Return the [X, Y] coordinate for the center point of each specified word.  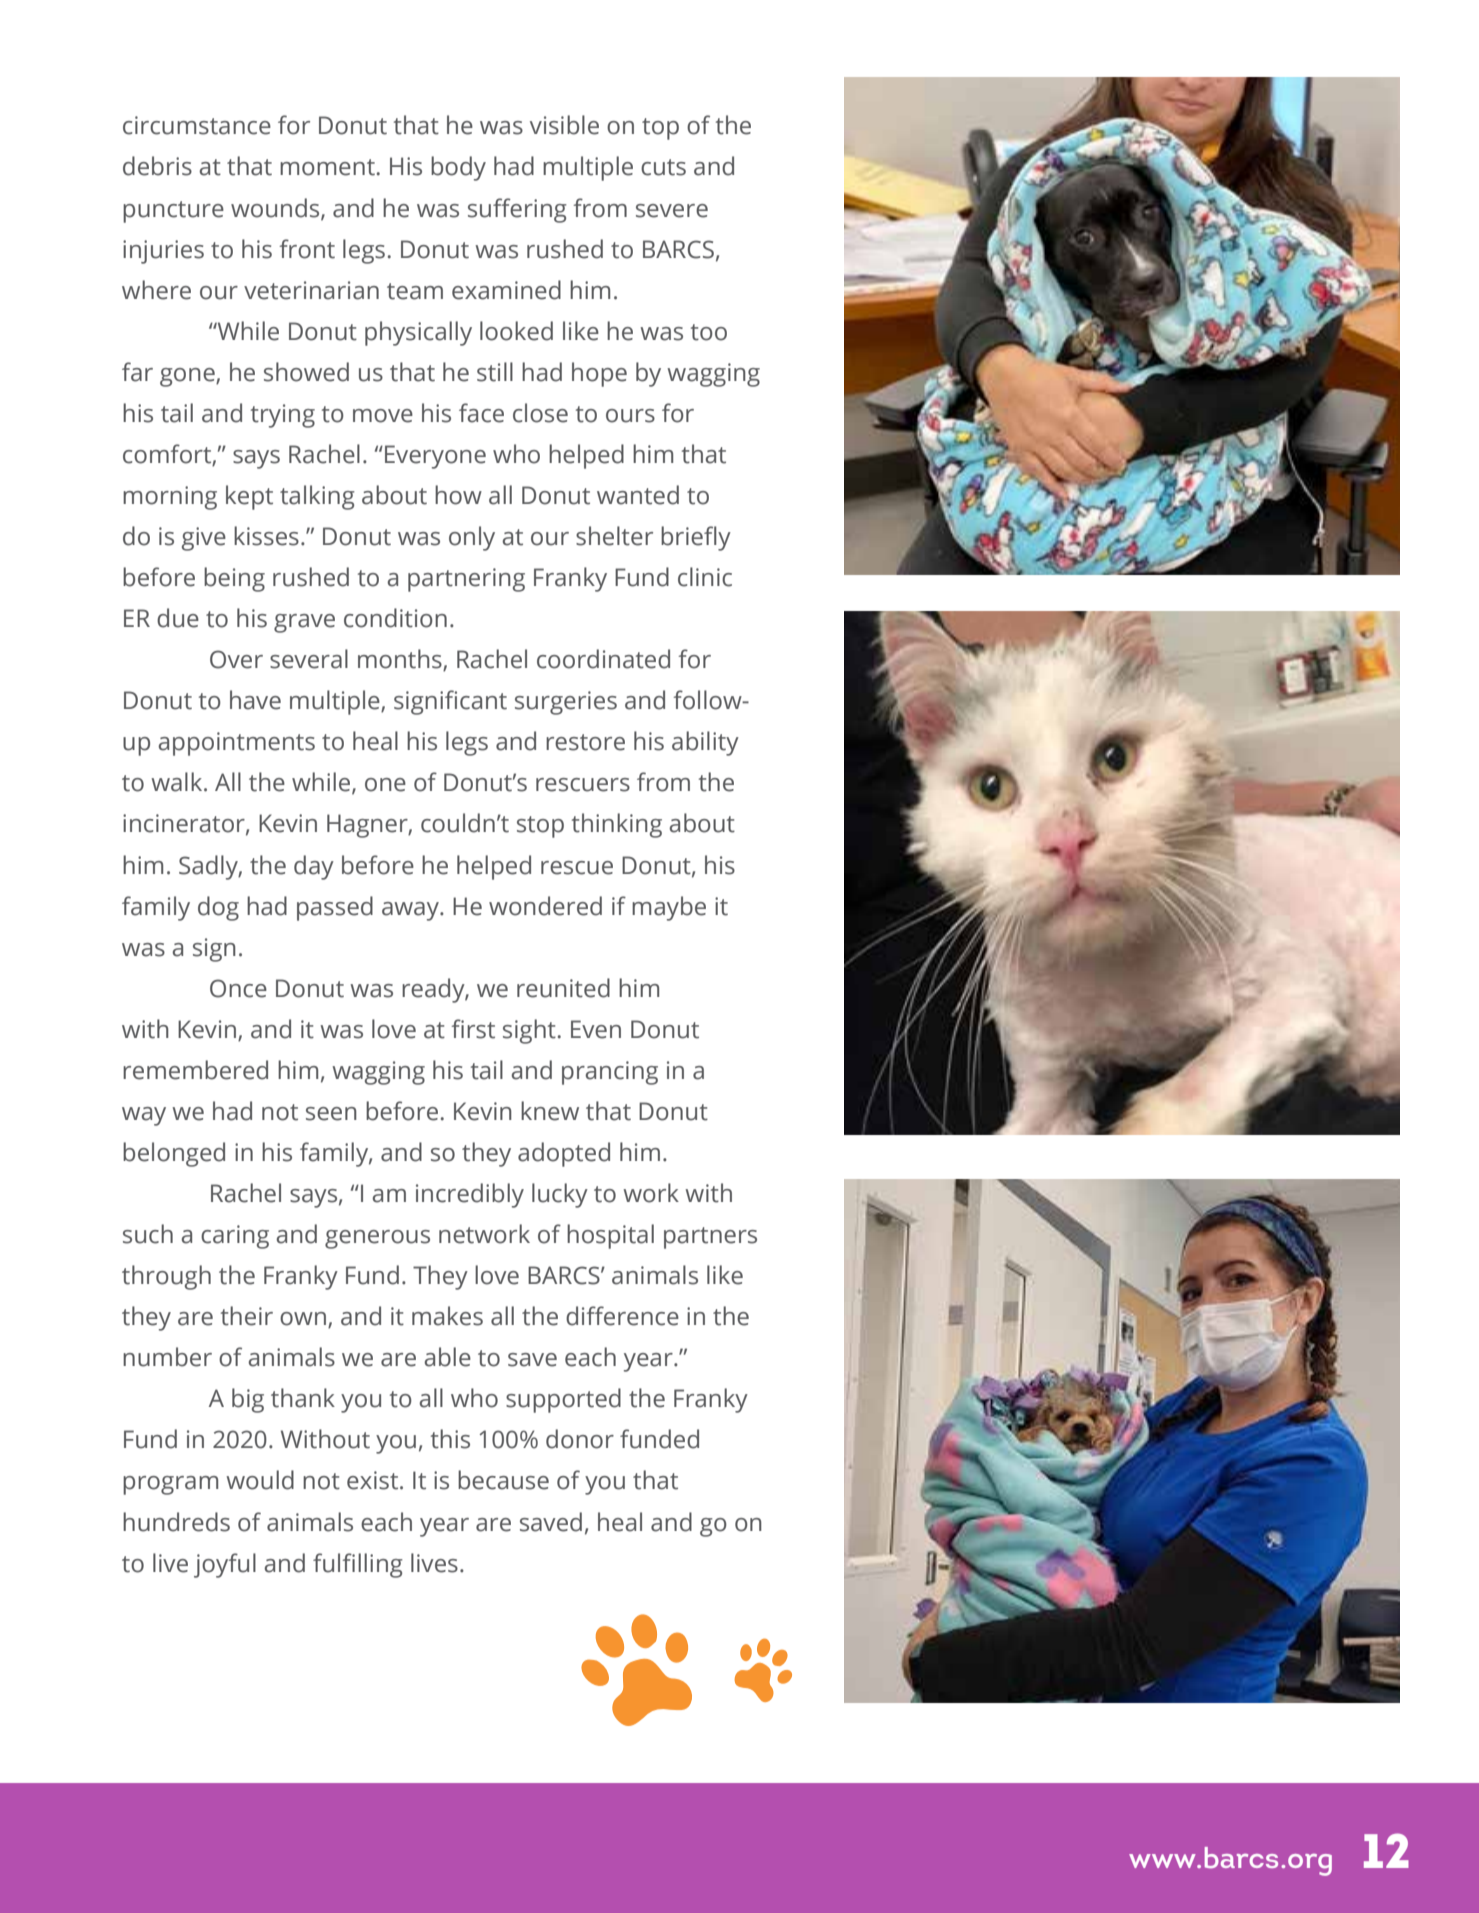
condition [395, 618]
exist [374, 1480]
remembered [195, 1070]
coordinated [603, 659]
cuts [663, 167]
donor [580, 1439]
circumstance [197, 125]
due [178, 618]
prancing [610, 1073]
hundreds [176, 1522]
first [473, 1029]
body [458, 168]
